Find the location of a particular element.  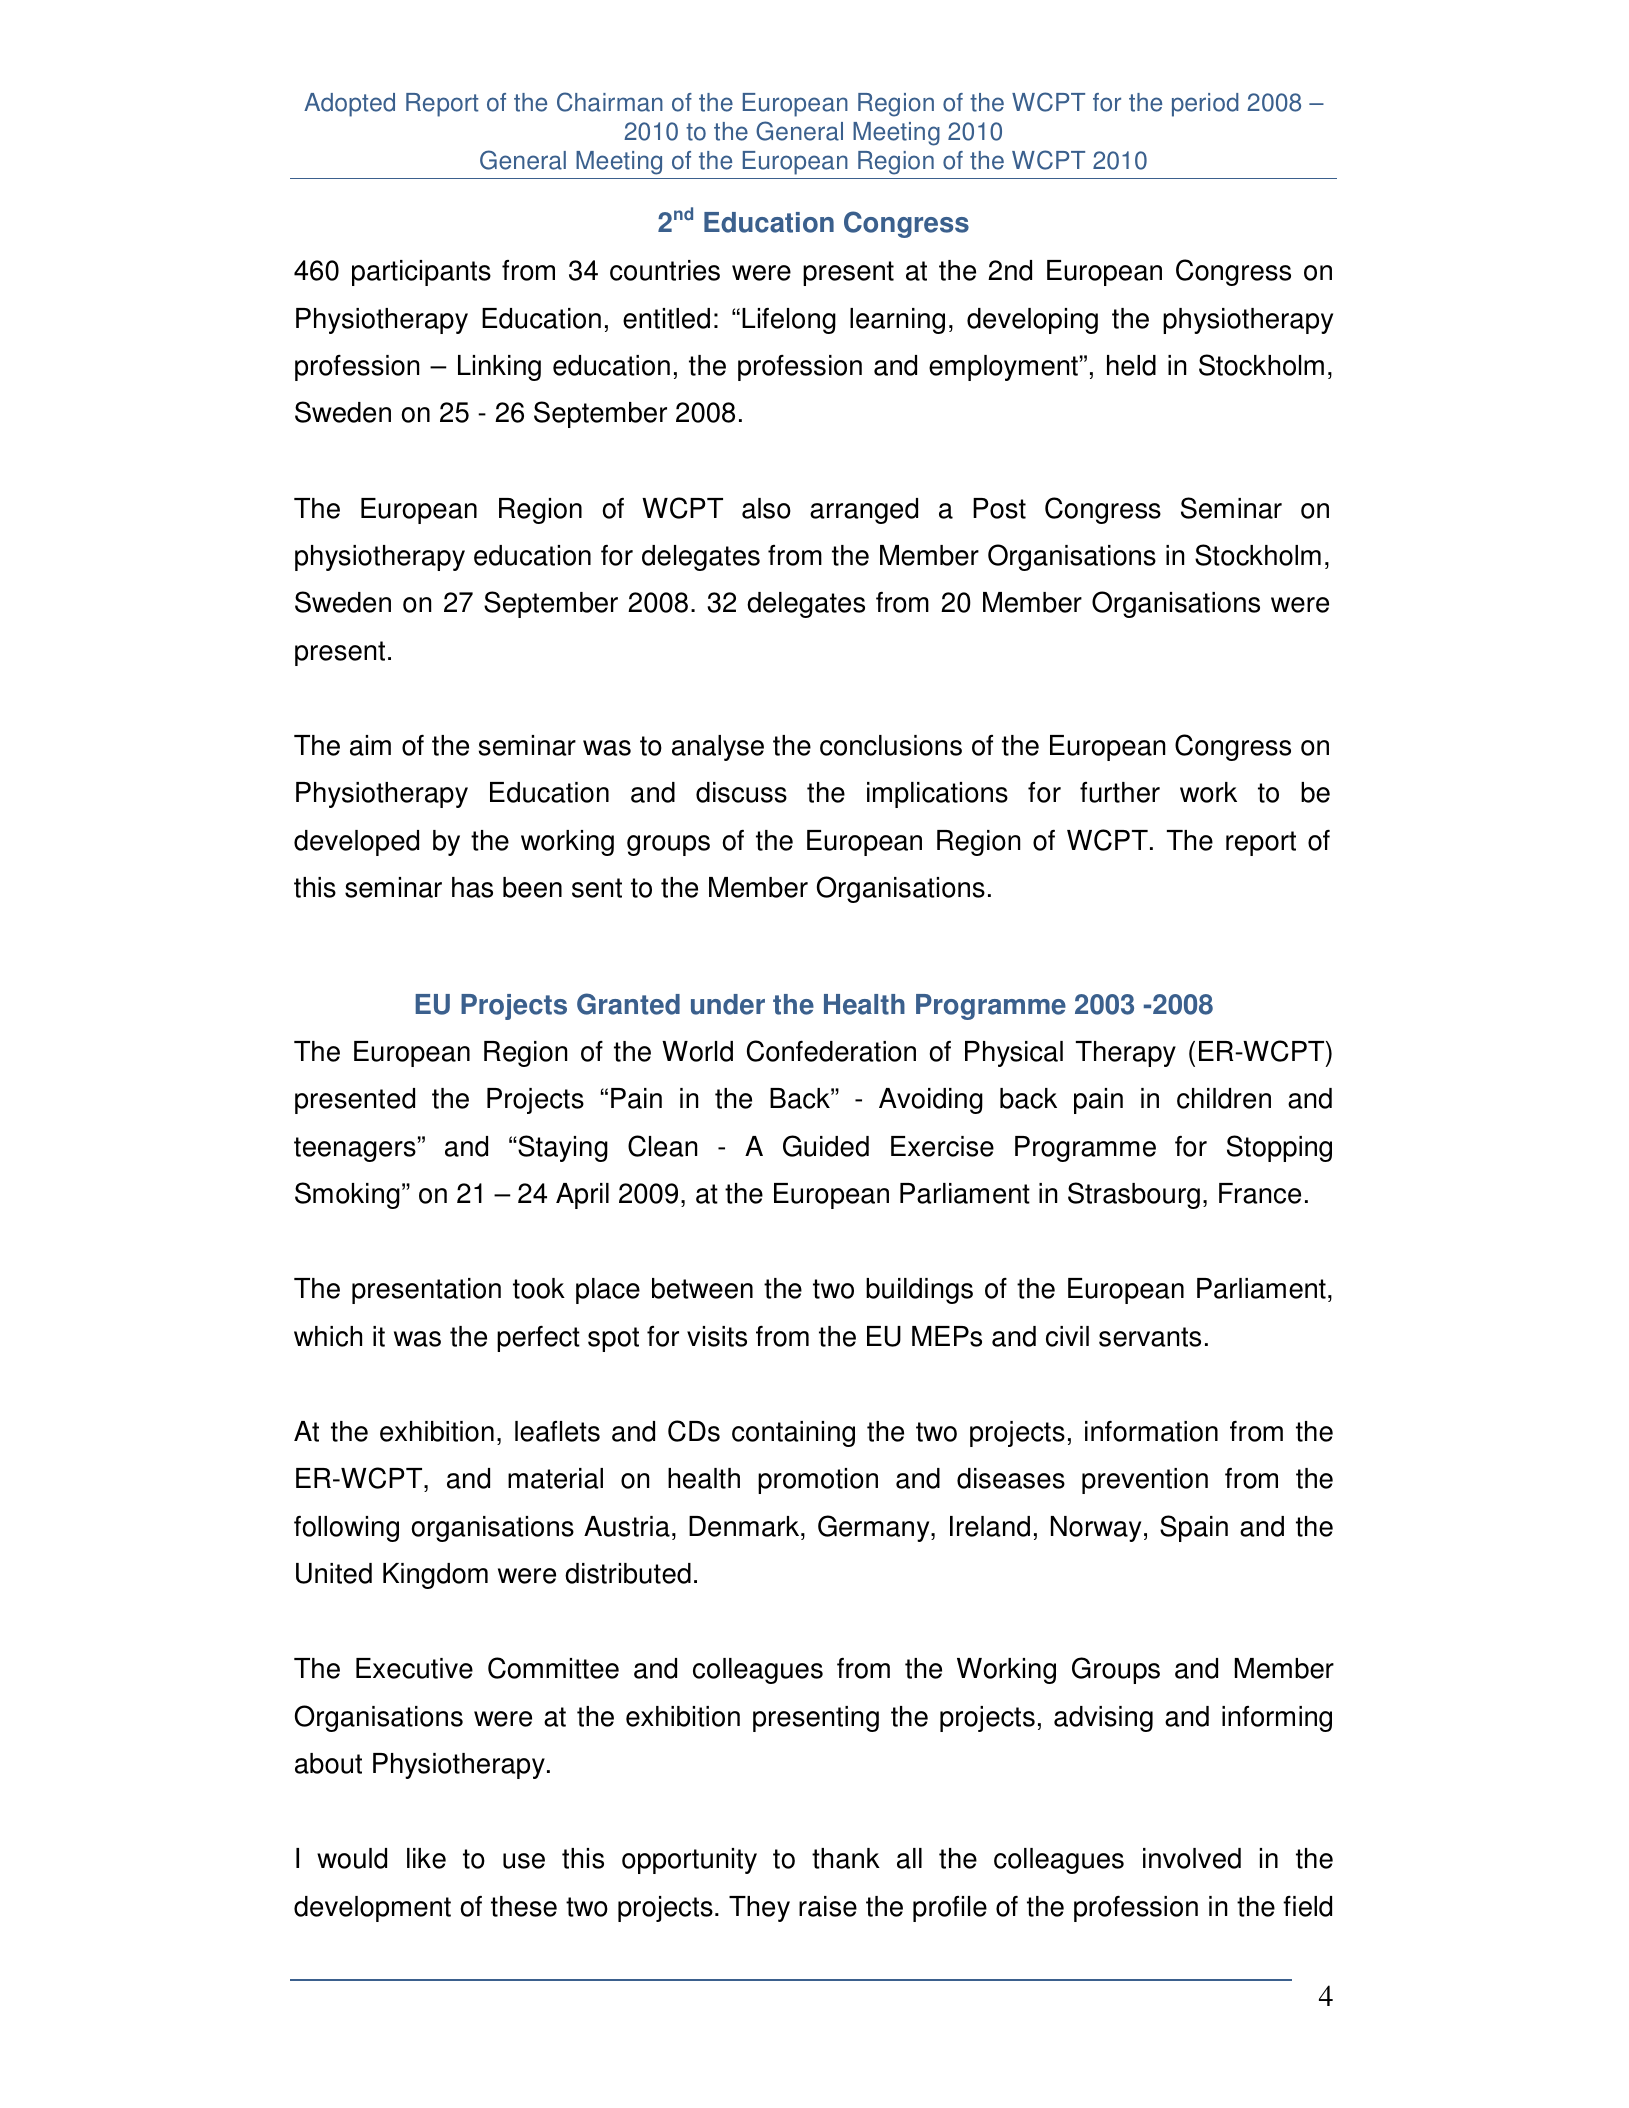

buildings is located at coordinates (919, 1291).
